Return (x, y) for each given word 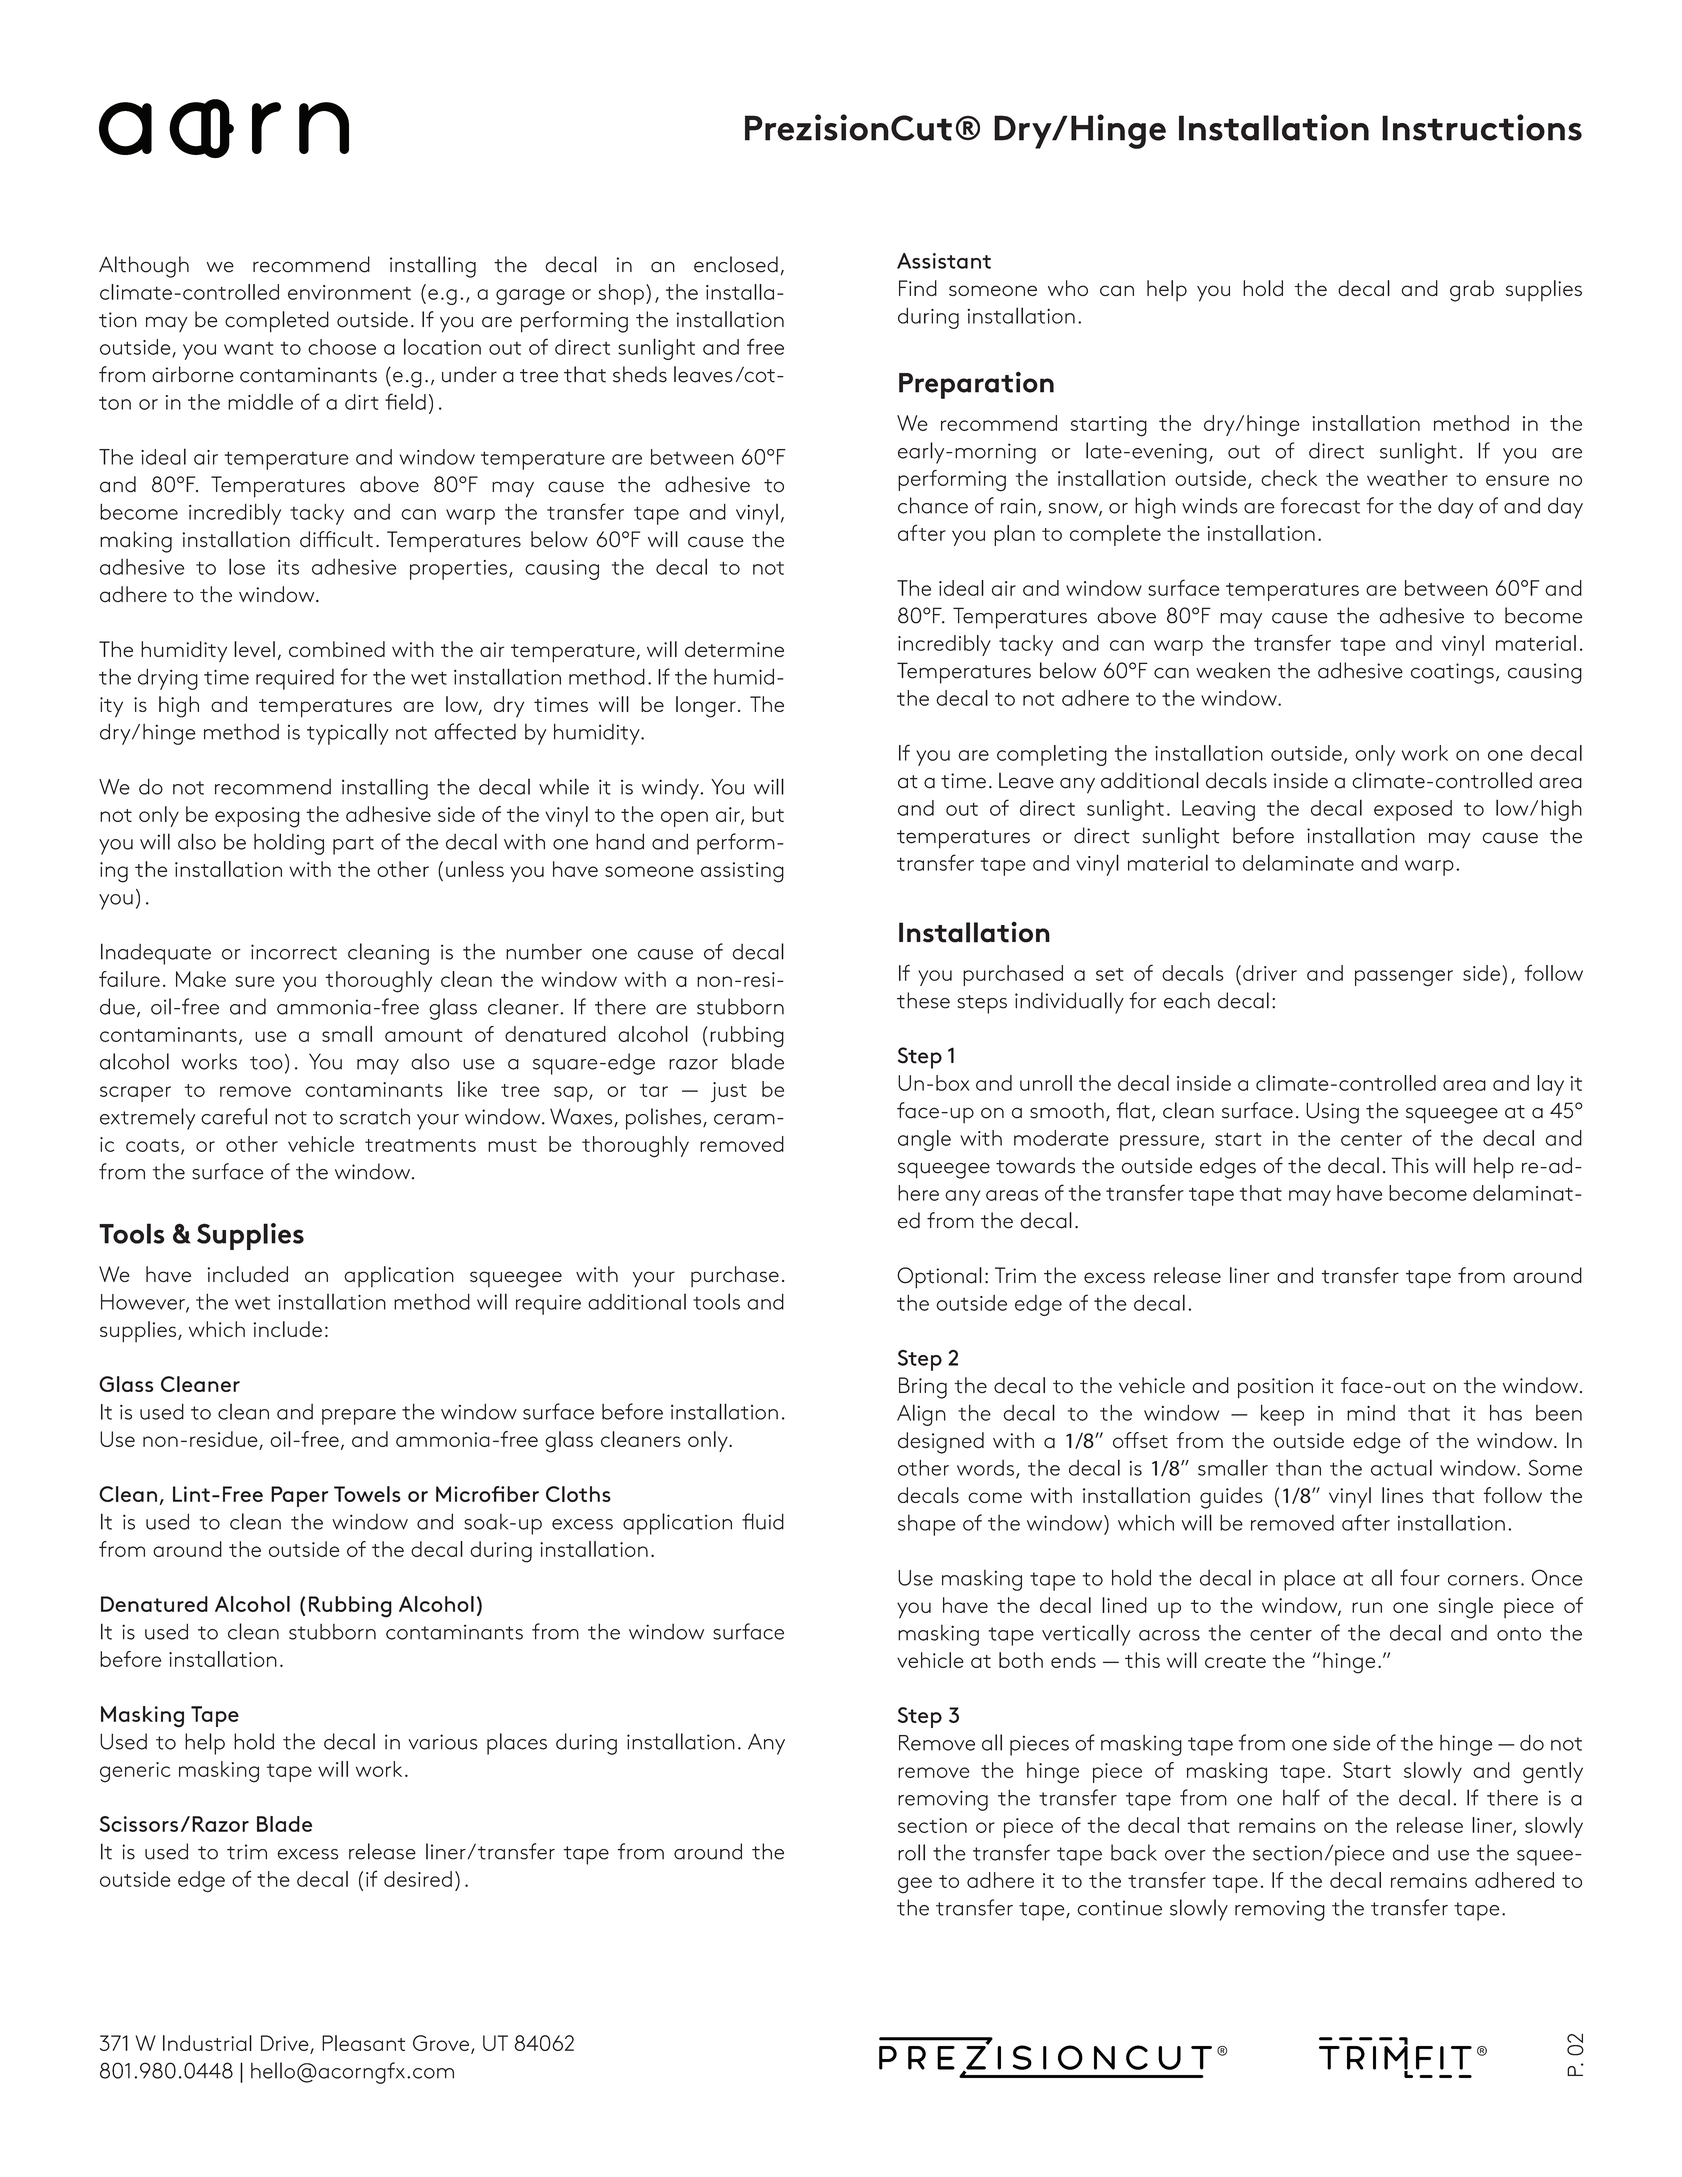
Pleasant (363, 2043)
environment (349, 292)
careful (234, 1116)
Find (918, 288)
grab (1472, 291)
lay (1550, 1085)
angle (924, 1140)
